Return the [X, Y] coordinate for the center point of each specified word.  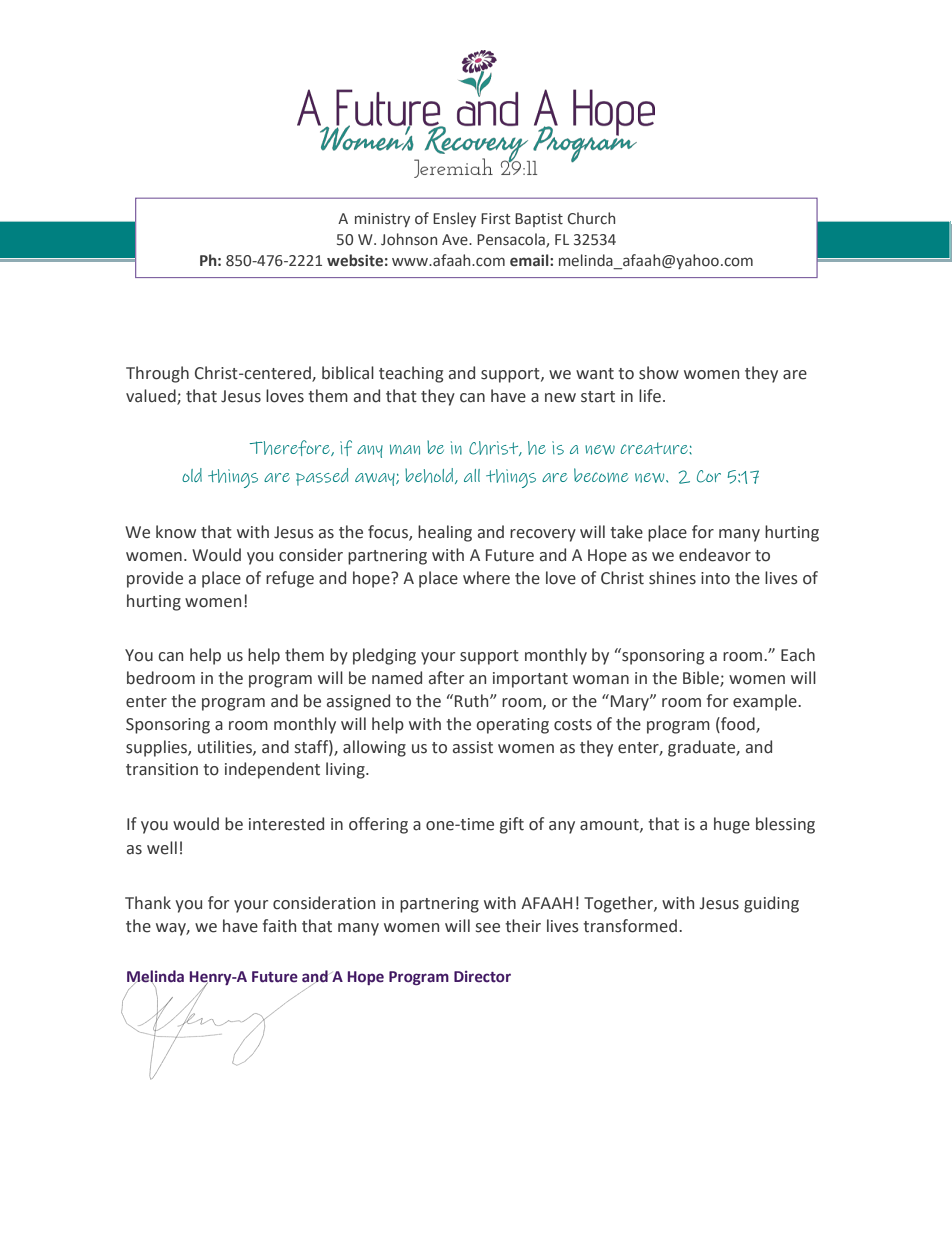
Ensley [454, 219]
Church [591, 218]
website [355, 260]
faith [279, 926]
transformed [630, 926]
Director [482, 977]
